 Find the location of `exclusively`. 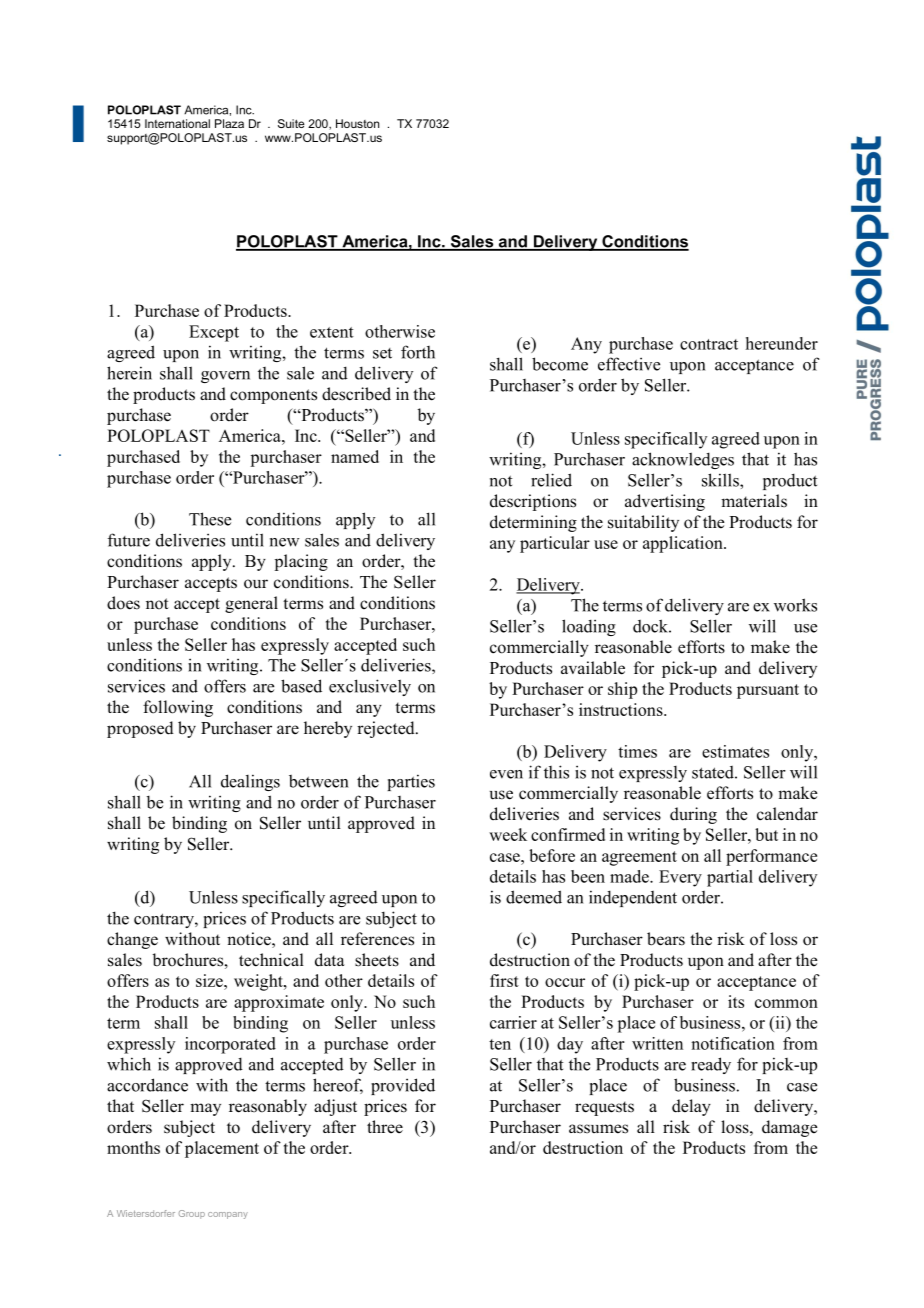

exclusively is located at coordinates (370, 687).
